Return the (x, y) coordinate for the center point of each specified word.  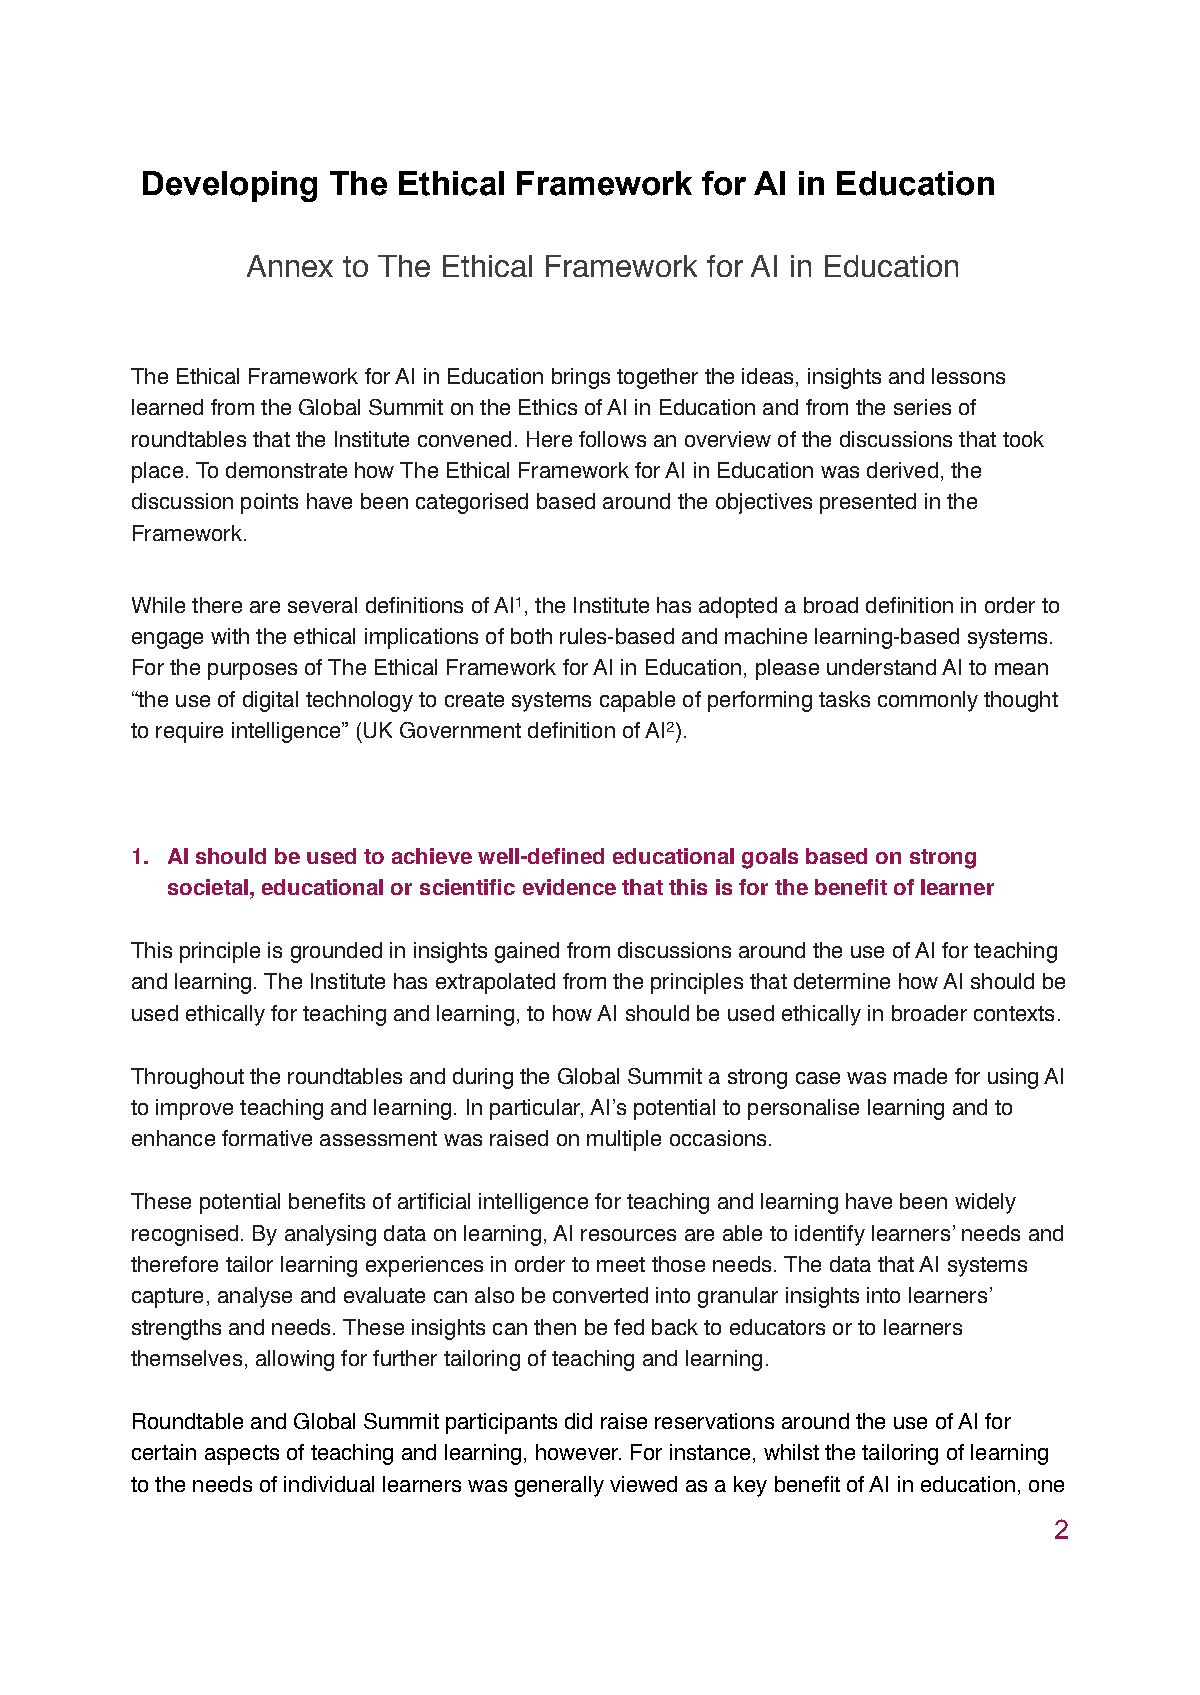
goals (770, 858)
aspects (242, 1455)
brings (581, 378)
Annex (290, 266)
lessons (968, 376)
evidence (569, 887)
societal (208, 887)
